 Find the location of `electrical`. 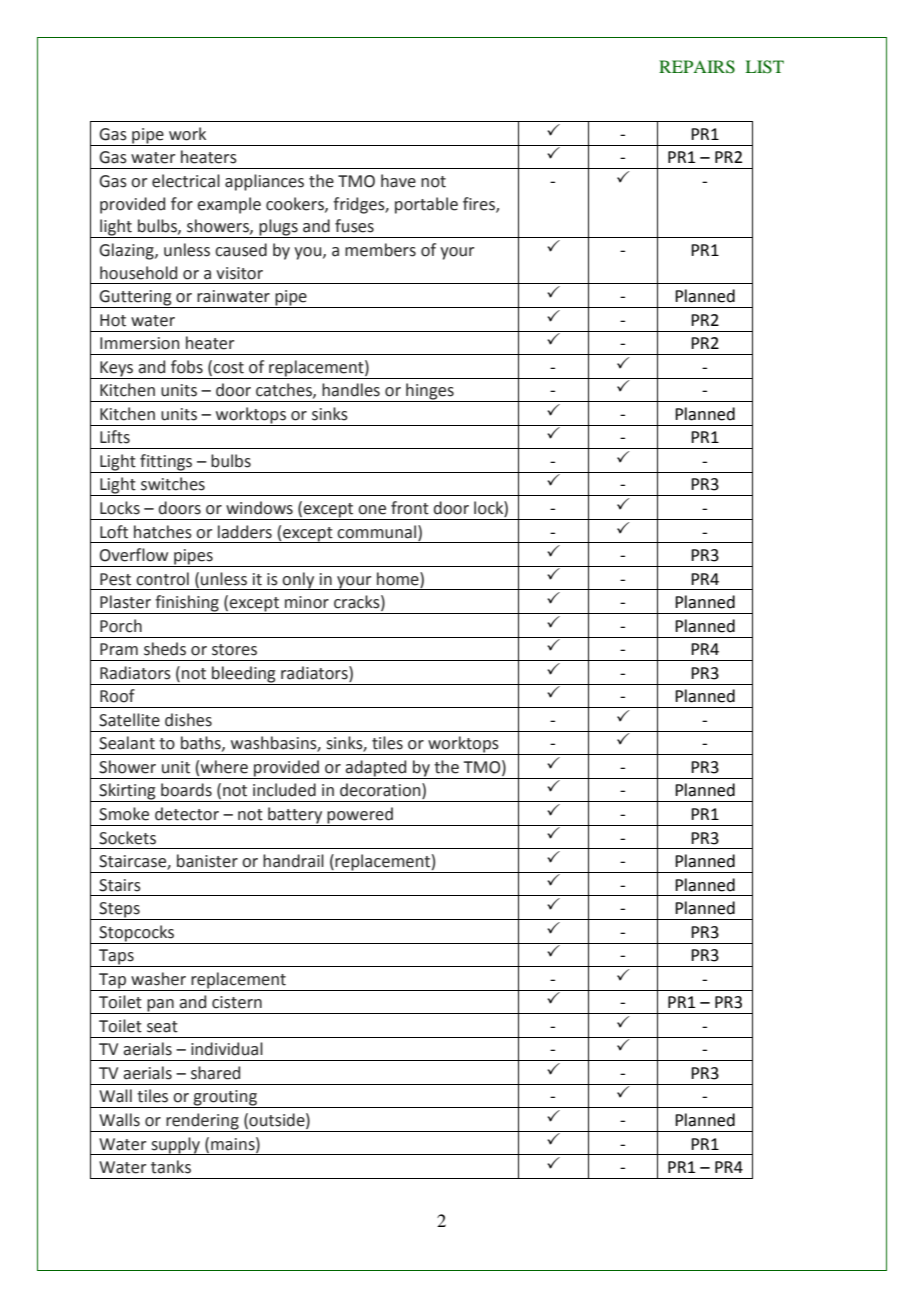

electrical is located at coordinates (186, 181).
